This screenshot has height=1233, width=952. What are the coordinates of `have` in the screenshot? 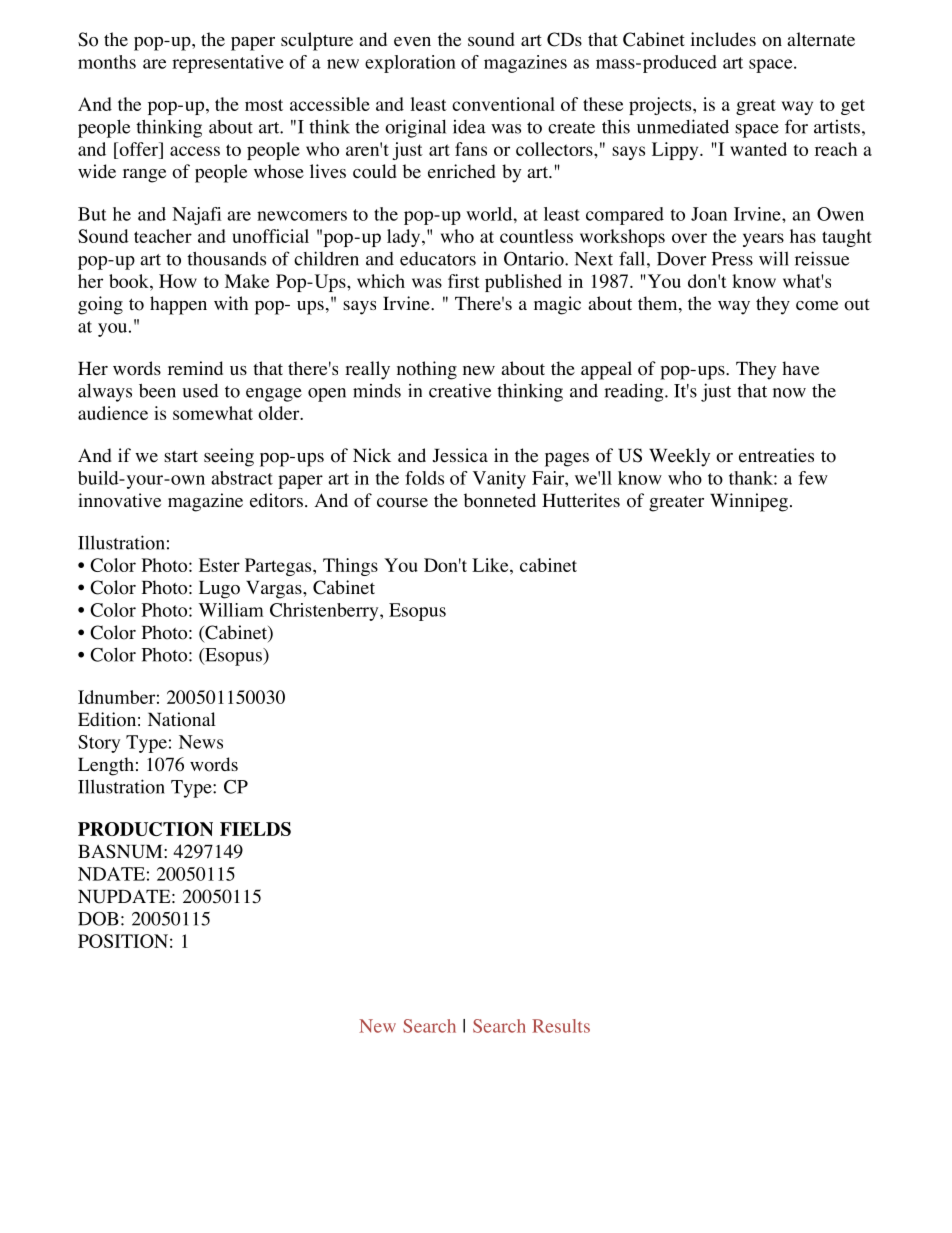 It's located at (800, 368).
